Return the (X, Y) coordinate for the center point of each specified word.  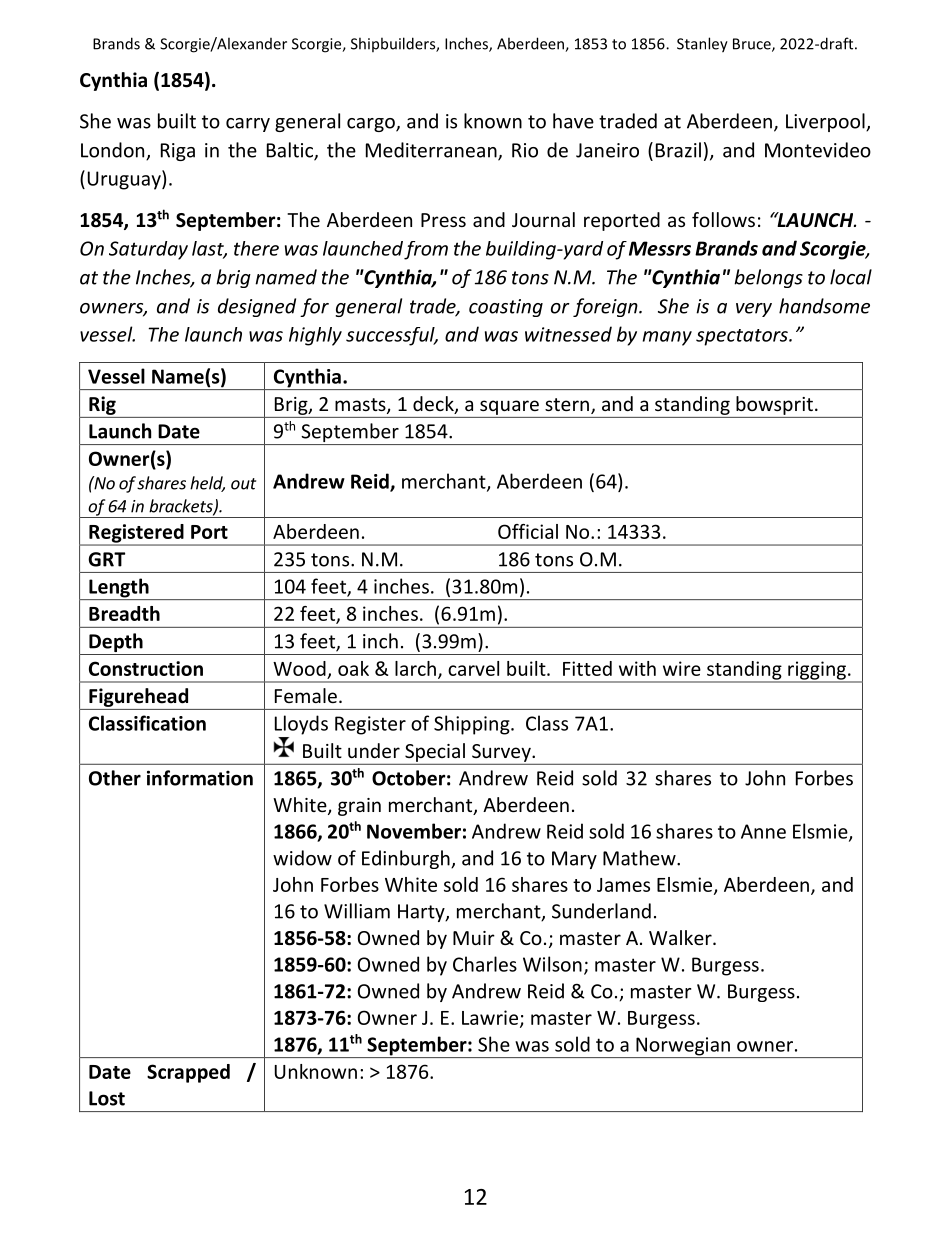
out (243, 484)
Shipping (473, 725)
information (200, 778)
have (573, 121)
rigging (817, 671)
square (509, 407)
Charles (485, 964)
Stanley (702, 45)
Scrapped (188, 1073)
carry (248, 125)
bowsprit (774, 405)
